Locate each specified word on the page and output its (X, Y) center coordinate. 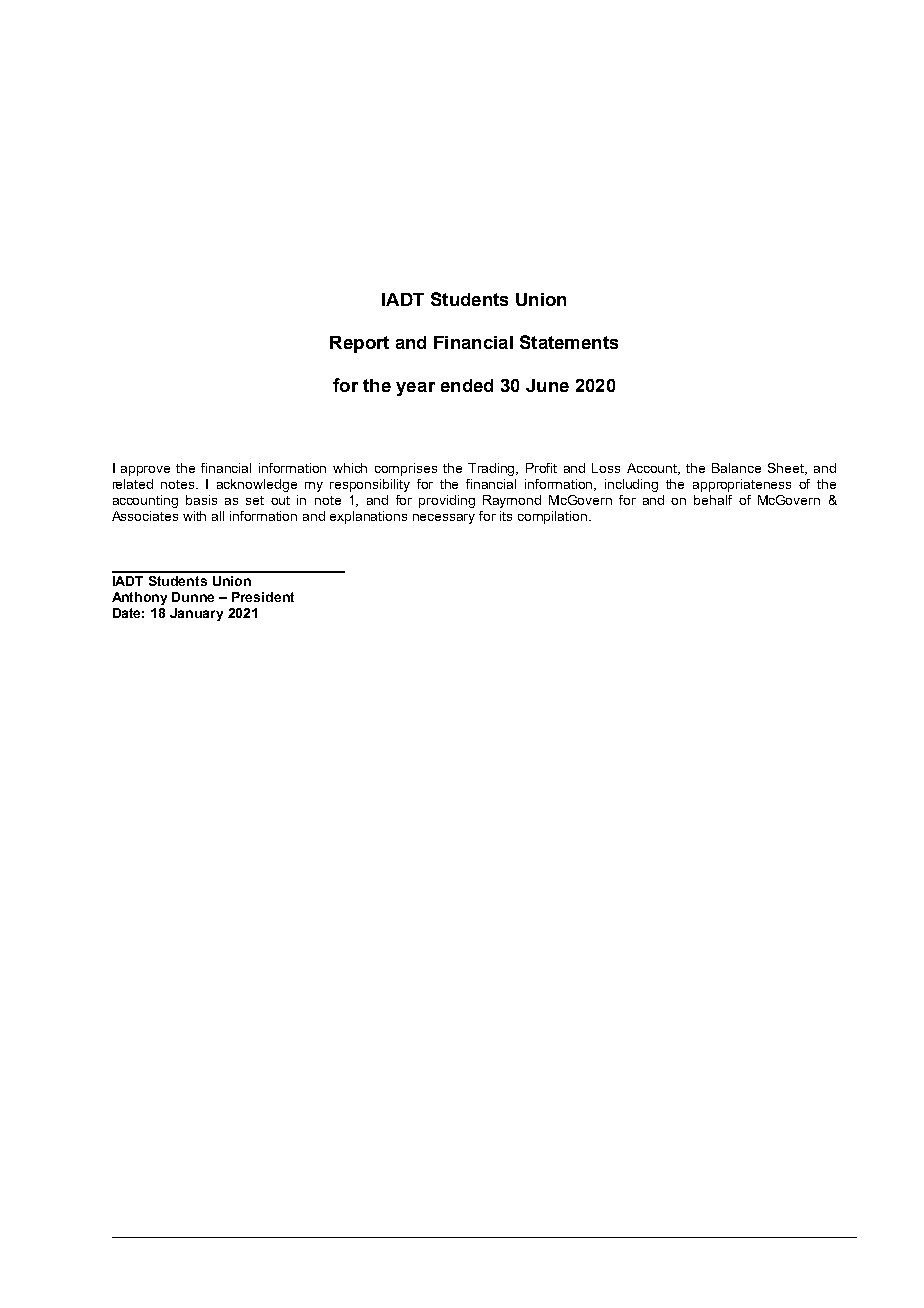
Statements (569, 342)
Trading (493, 469)
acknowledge (257, 485)
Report (359, 344)
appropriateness (742, 485)
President (263, 597)
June (547, 385)
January (196, 614)
